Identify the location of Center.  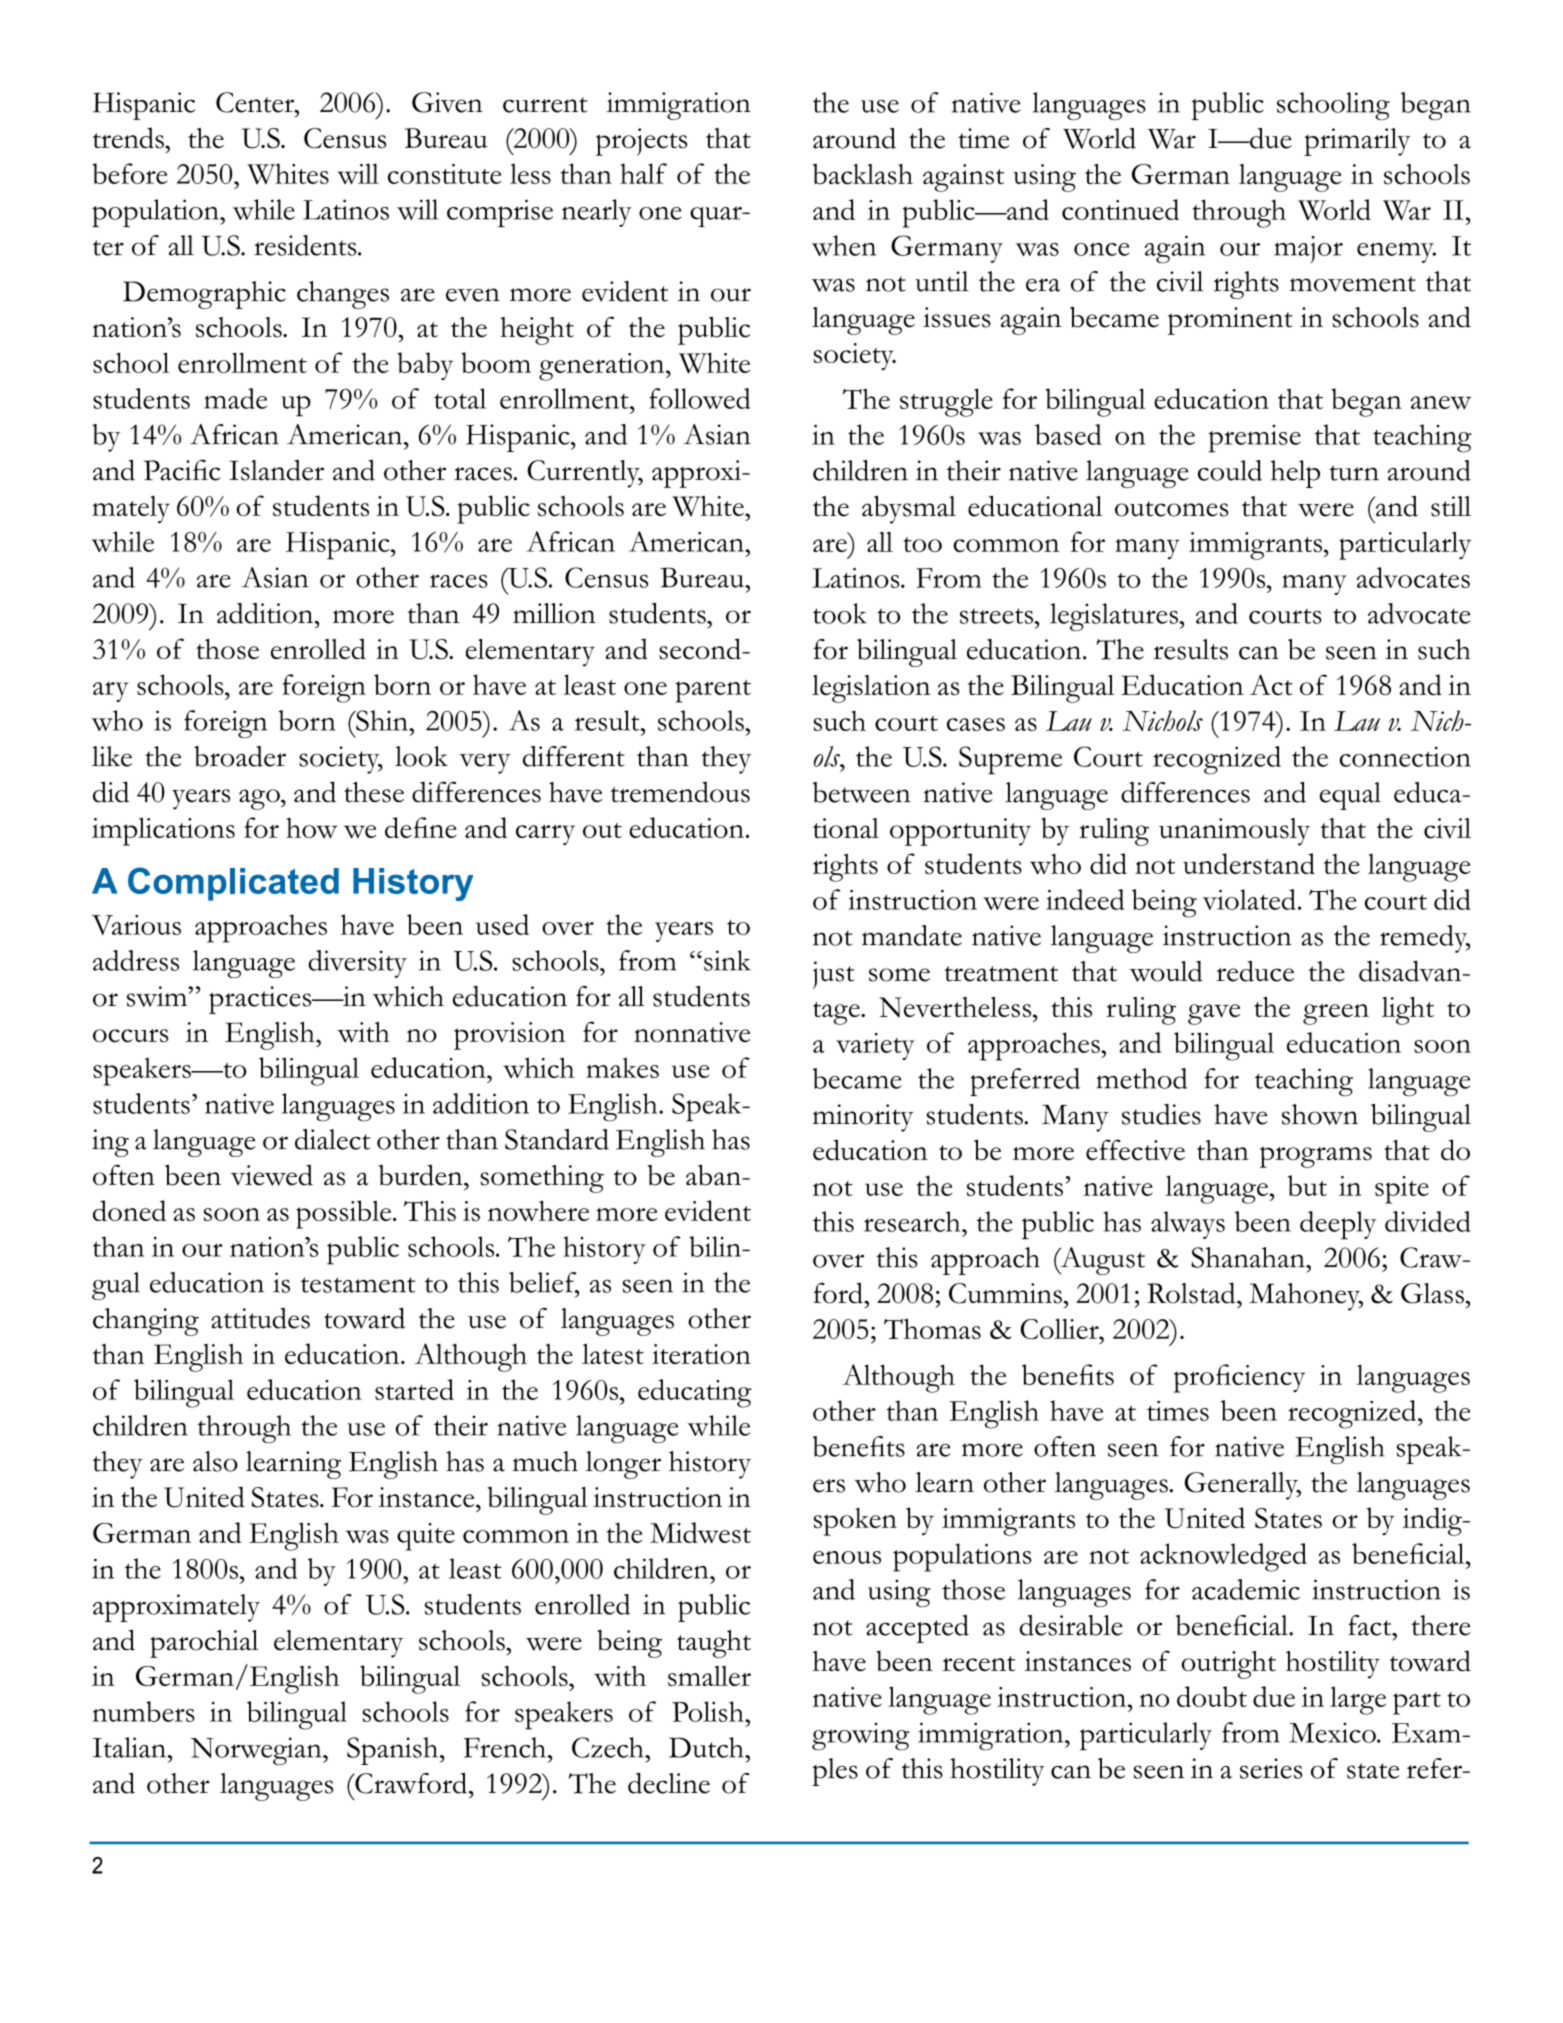
(256, 102).
